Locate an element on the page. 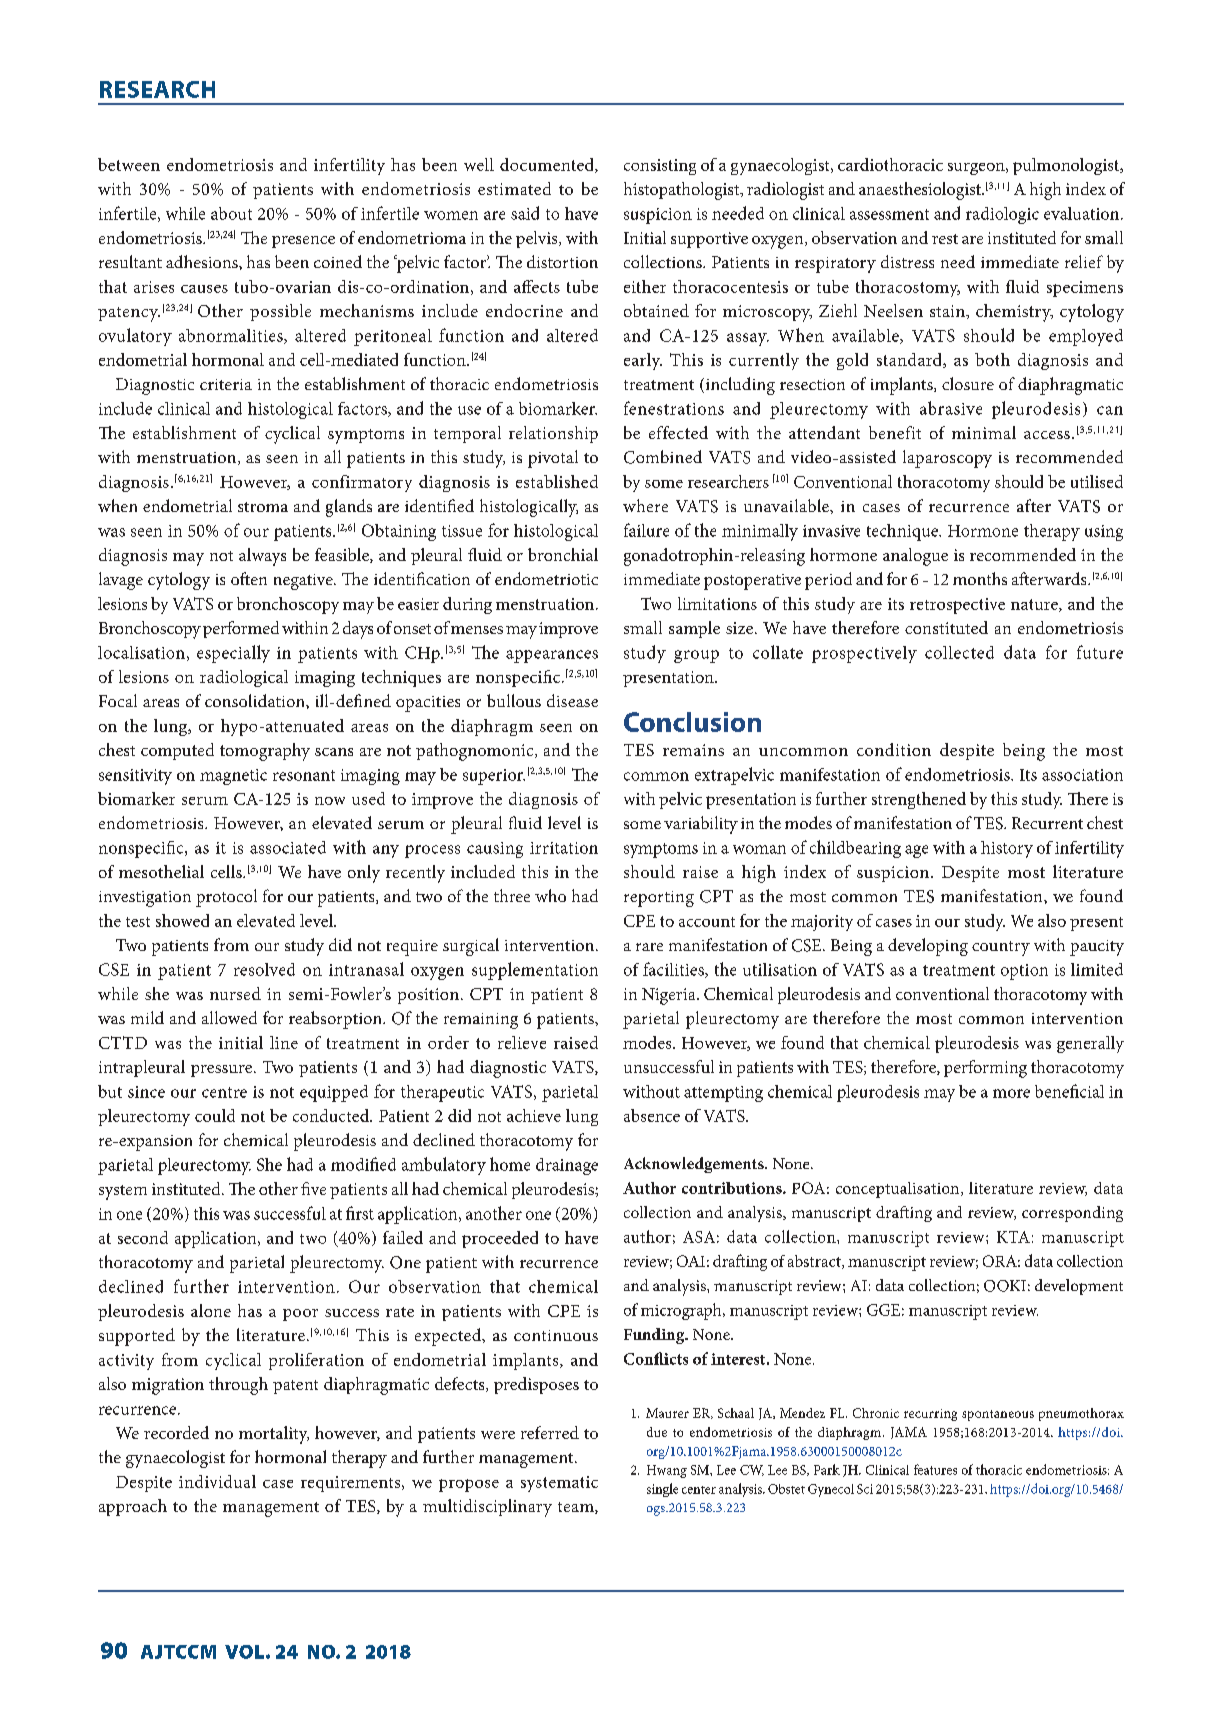  constituted is located at coordinates (946, 627).
